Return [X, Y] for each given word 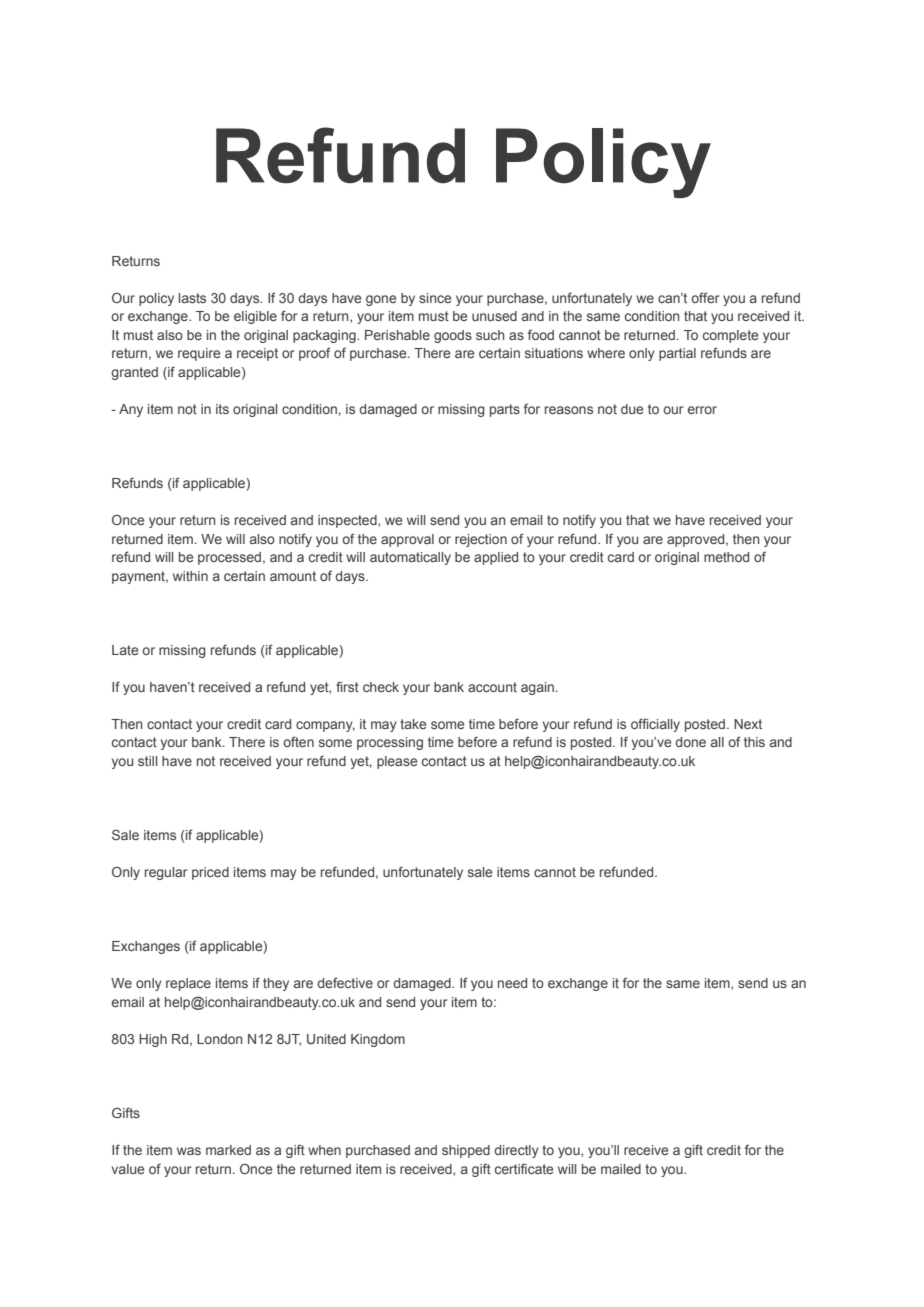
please [397, 762]
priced [210, 873]
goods [453, 336]
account [492, 687]
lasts [192, 298]
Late [125, 650]
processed [229, 558]
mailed [621, 1169]
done [690, 742]
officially [655, 725]
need [512, 983]
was [189, 1151]
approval [407, 540]
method [726, 557]
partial [677, 354]
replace [188, 984]
